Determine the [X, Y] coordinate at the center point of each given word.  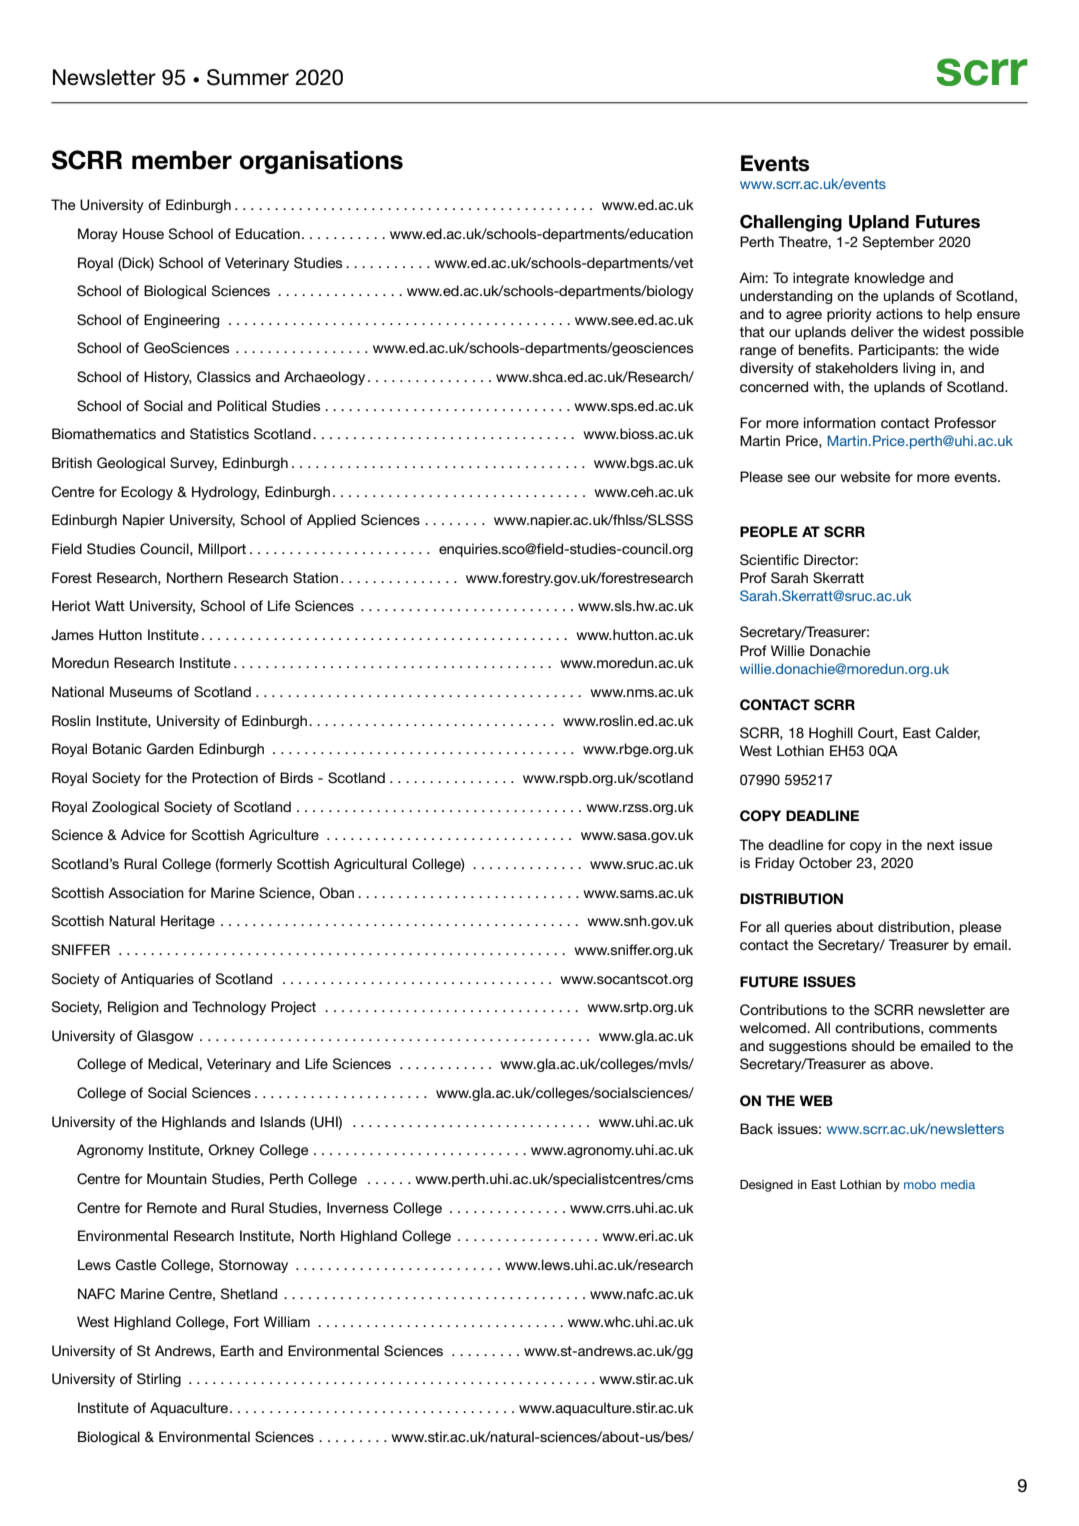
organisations [321, 162]
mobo [920, 1184]
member [182, 160]
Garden [170, 749]
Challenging [791, 223]
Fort [246, 1321]
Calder [958, 733]
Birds [296, 777]
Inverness [358, 1207]
